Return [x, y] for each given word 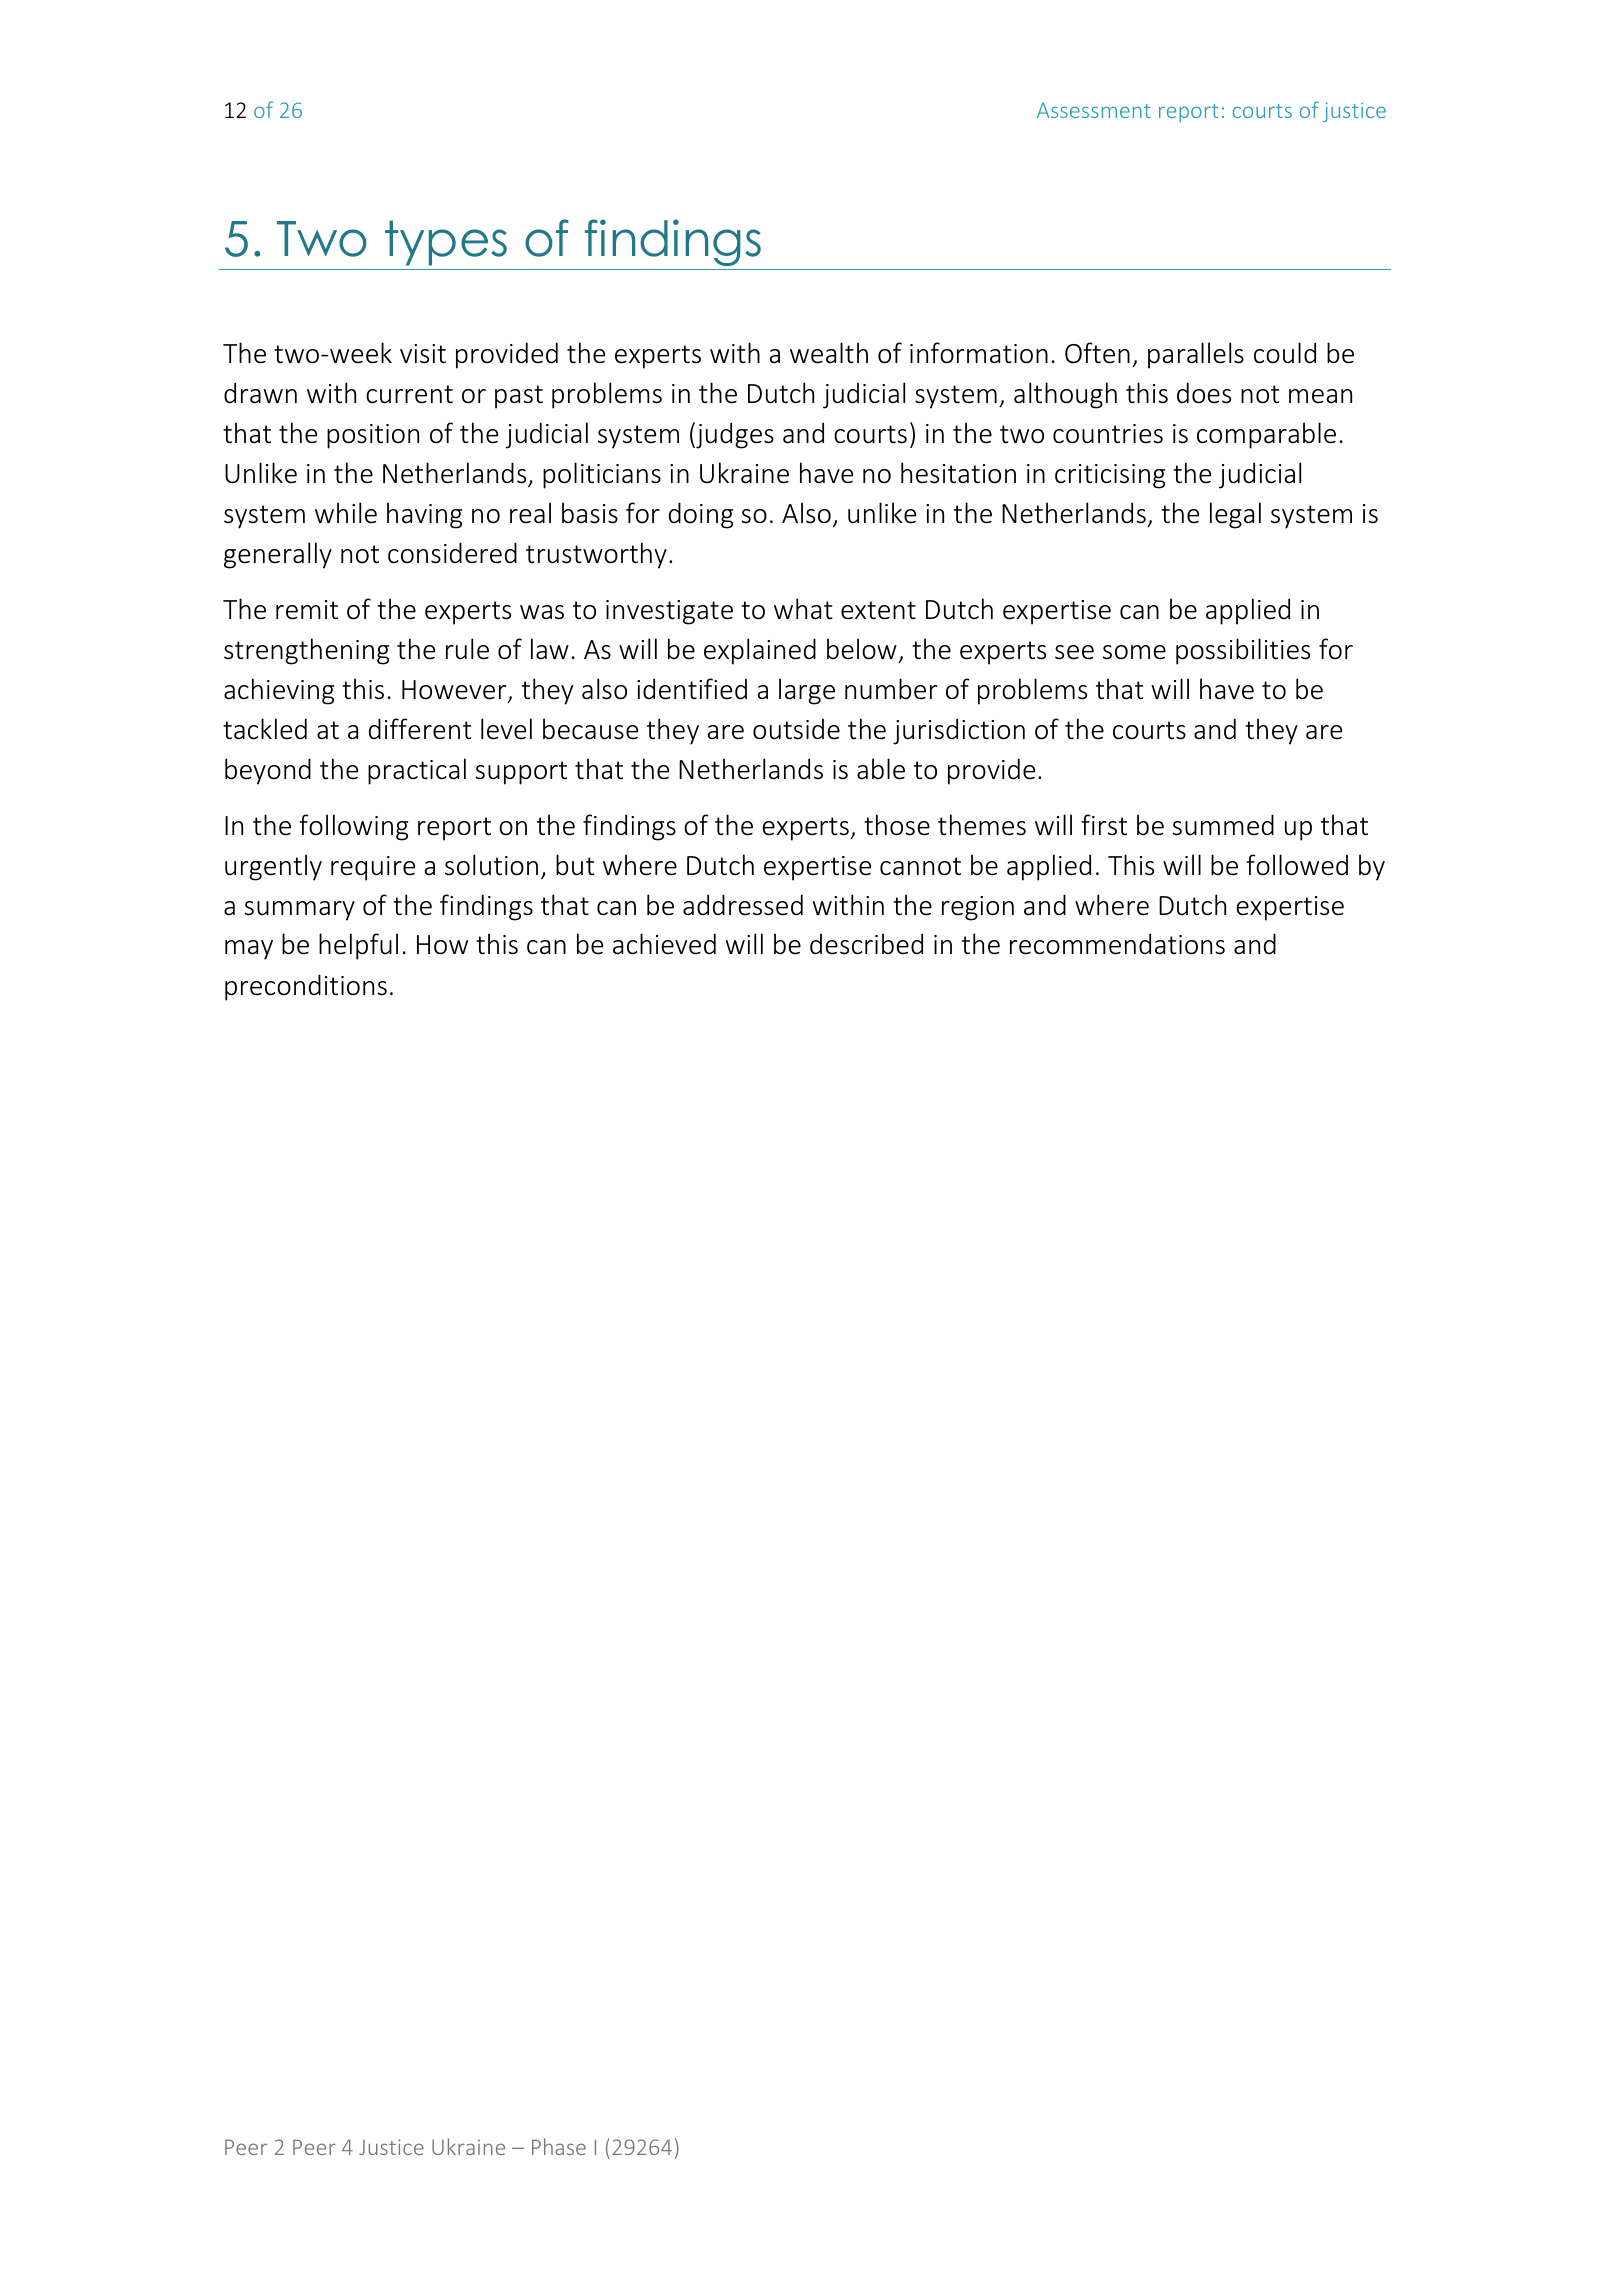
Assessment [1094, 110]
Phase [559, 2146]
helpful [358, 946]
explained [760, 651]
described [866, 944]
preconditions [306, 987]
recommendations [1117, 944]
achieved [664, 944]
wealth [829, 353]
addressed [743, 905]
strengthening [306, 651]
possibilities [1243, 651]
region [978, 908]
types [446, 243]
